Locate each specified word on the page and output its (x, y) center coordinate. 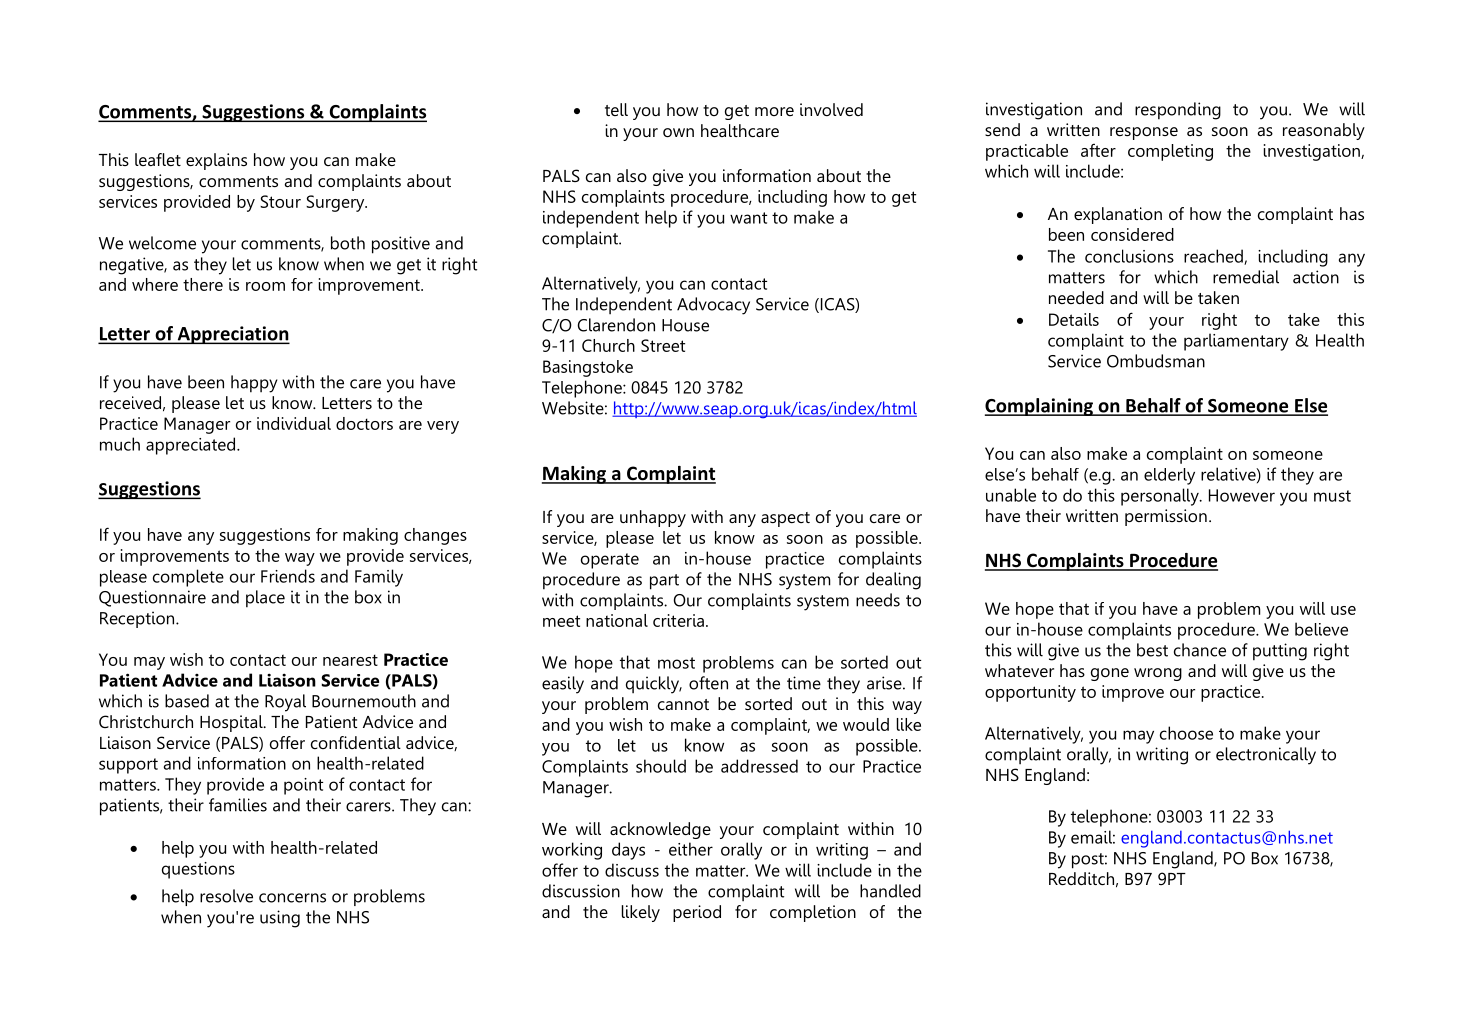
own (678, 132)
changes (435, 536)
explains (216, 161)
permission (1166, 517)
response (1144, 133)
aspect (785, 519)
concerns (292, 898)
